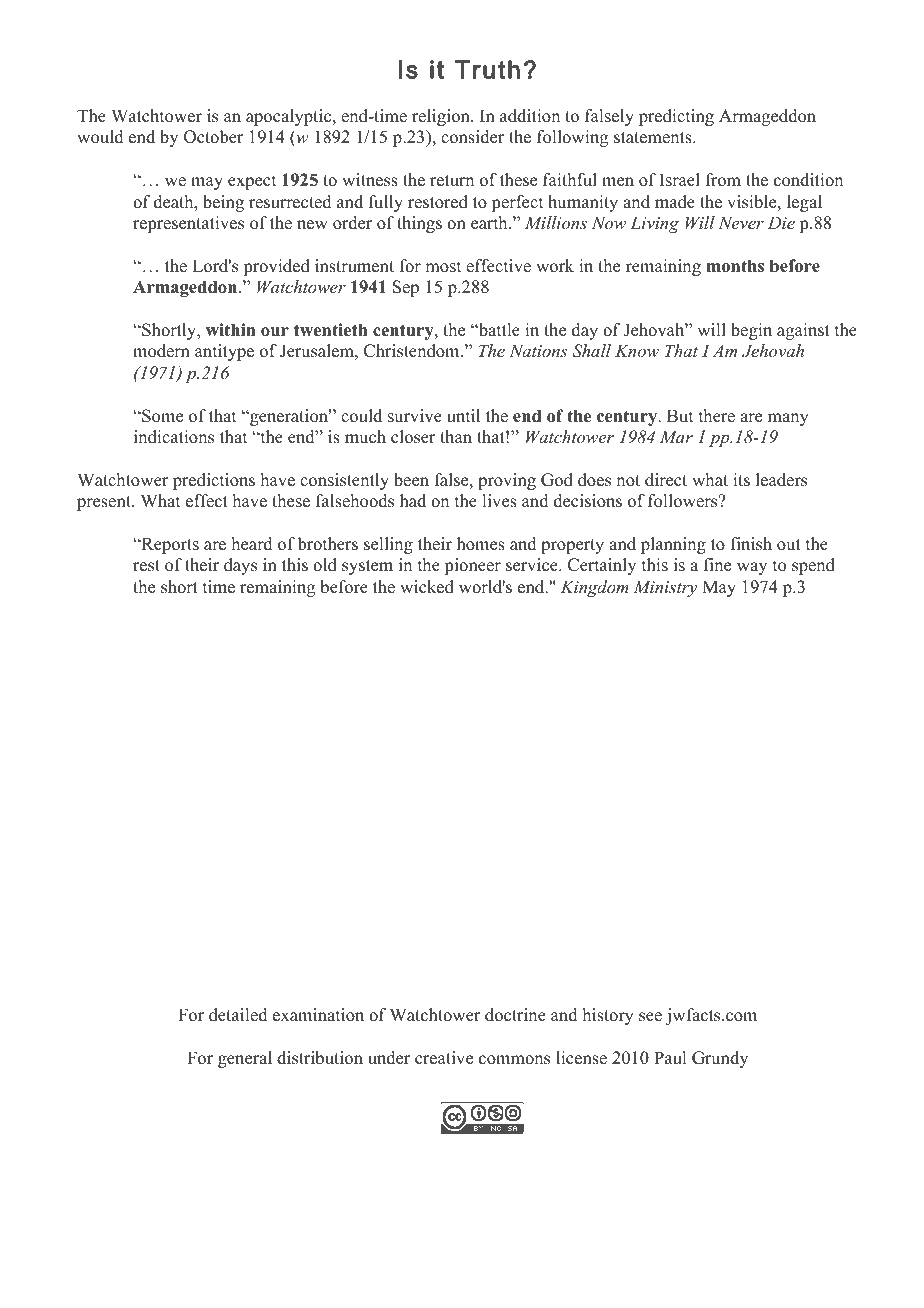 This page has height=1308, width=924. Describe the element at coordinates (442, 117) in the page. I see `religion` at that location.
